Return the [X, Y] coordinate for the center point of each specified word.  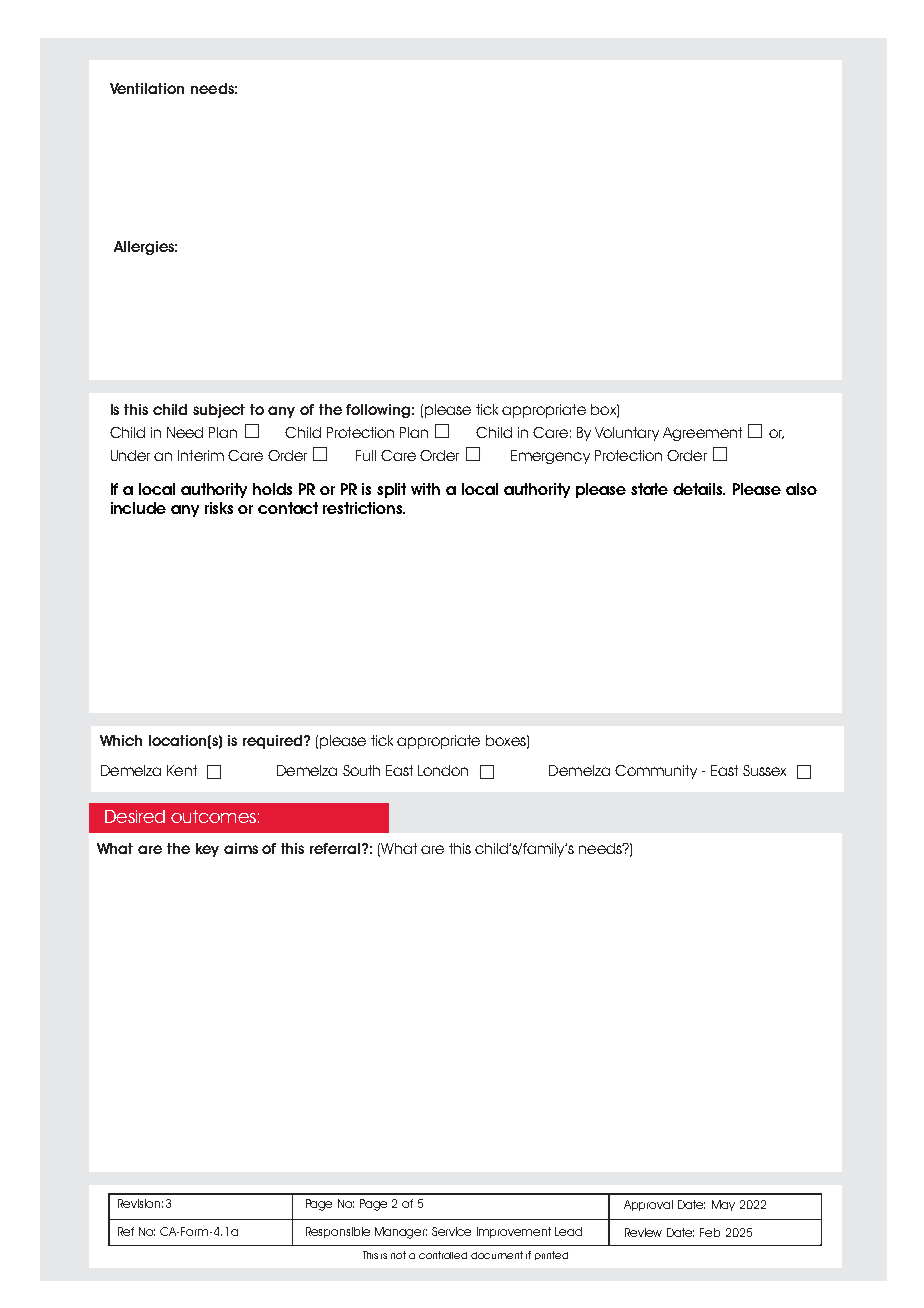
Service [451, 1231]
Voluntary [627, 434]
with [425, 489]
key [207, 850]
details [699, 489]
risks [219, 508]
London [443, 770]
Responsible [338, 1232]
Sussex [764, 770]
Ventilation [147, 88]
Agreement [702, 434]
